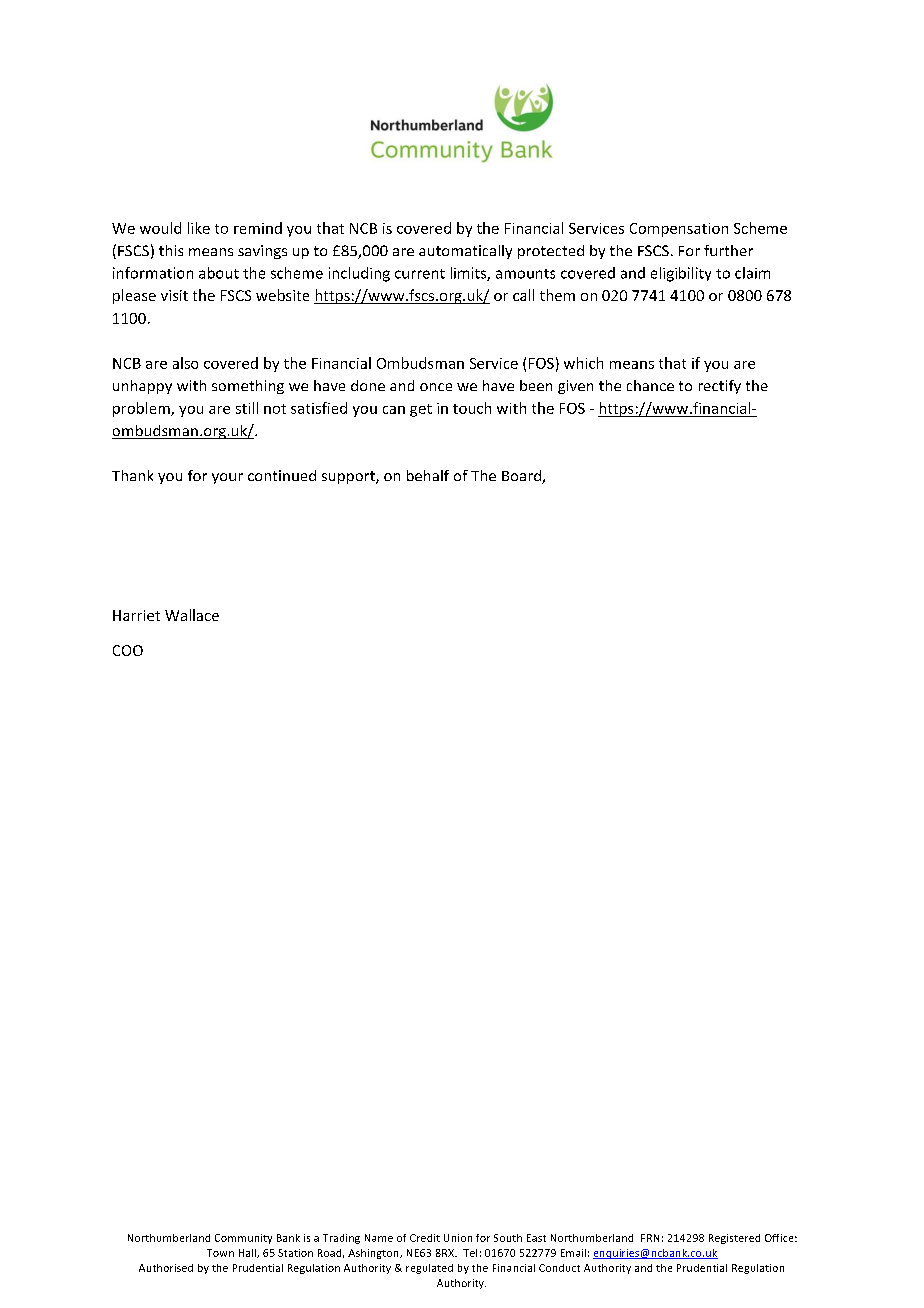 This page has height=1308, width=924. Describe the element at coordinates (128, 650) in the page. I see `COO` at that location.
